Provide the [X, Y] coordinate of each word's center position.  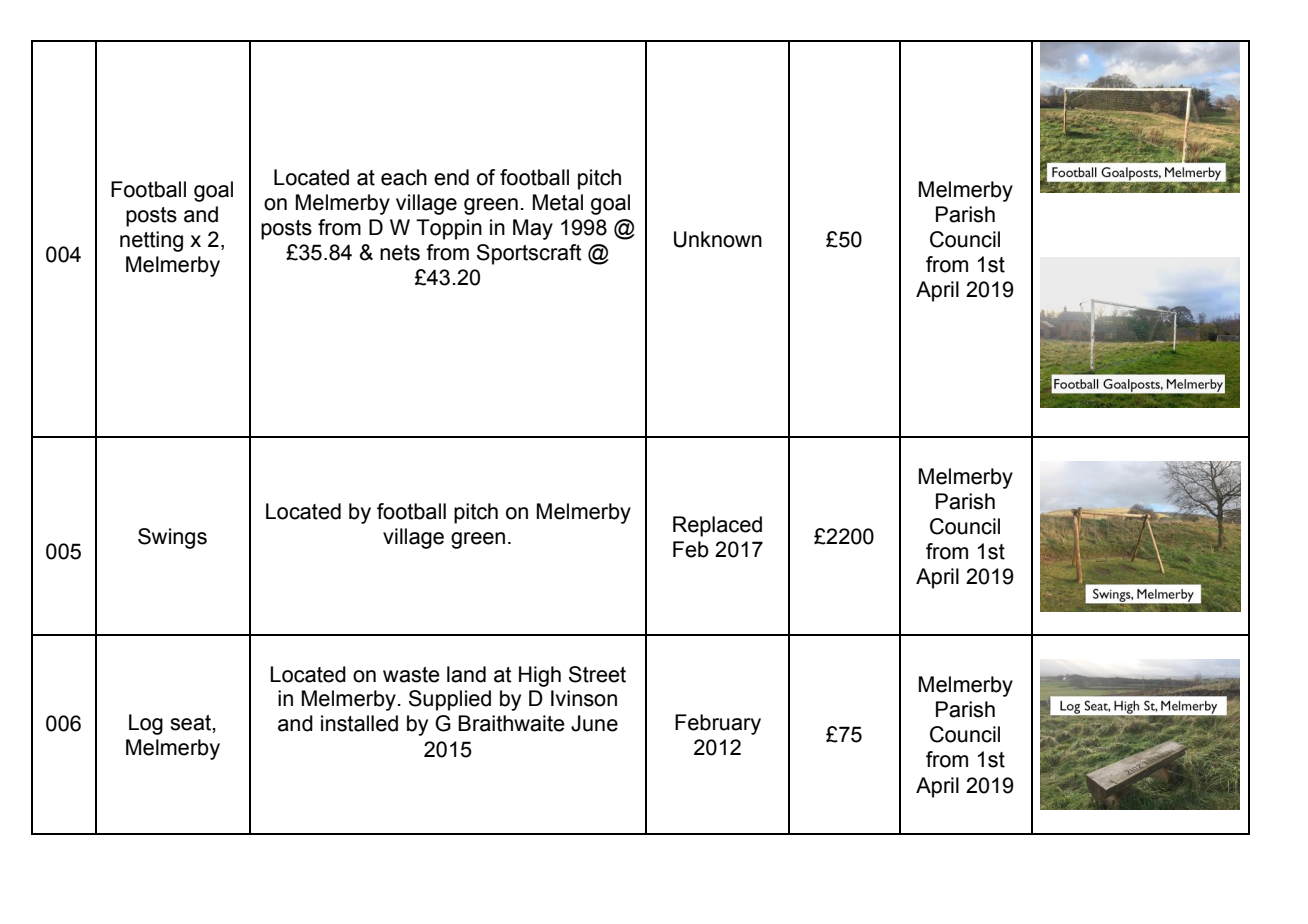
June [594, 723]
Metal [558, 202]
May [533, 229]
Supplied [450, 700]
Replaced [717, 526]
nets [400, 253]
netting [151, 241]
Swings [172, 538]
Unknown [718, 239]
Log [146, 724]
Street [597, 674]
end [451, 177]
